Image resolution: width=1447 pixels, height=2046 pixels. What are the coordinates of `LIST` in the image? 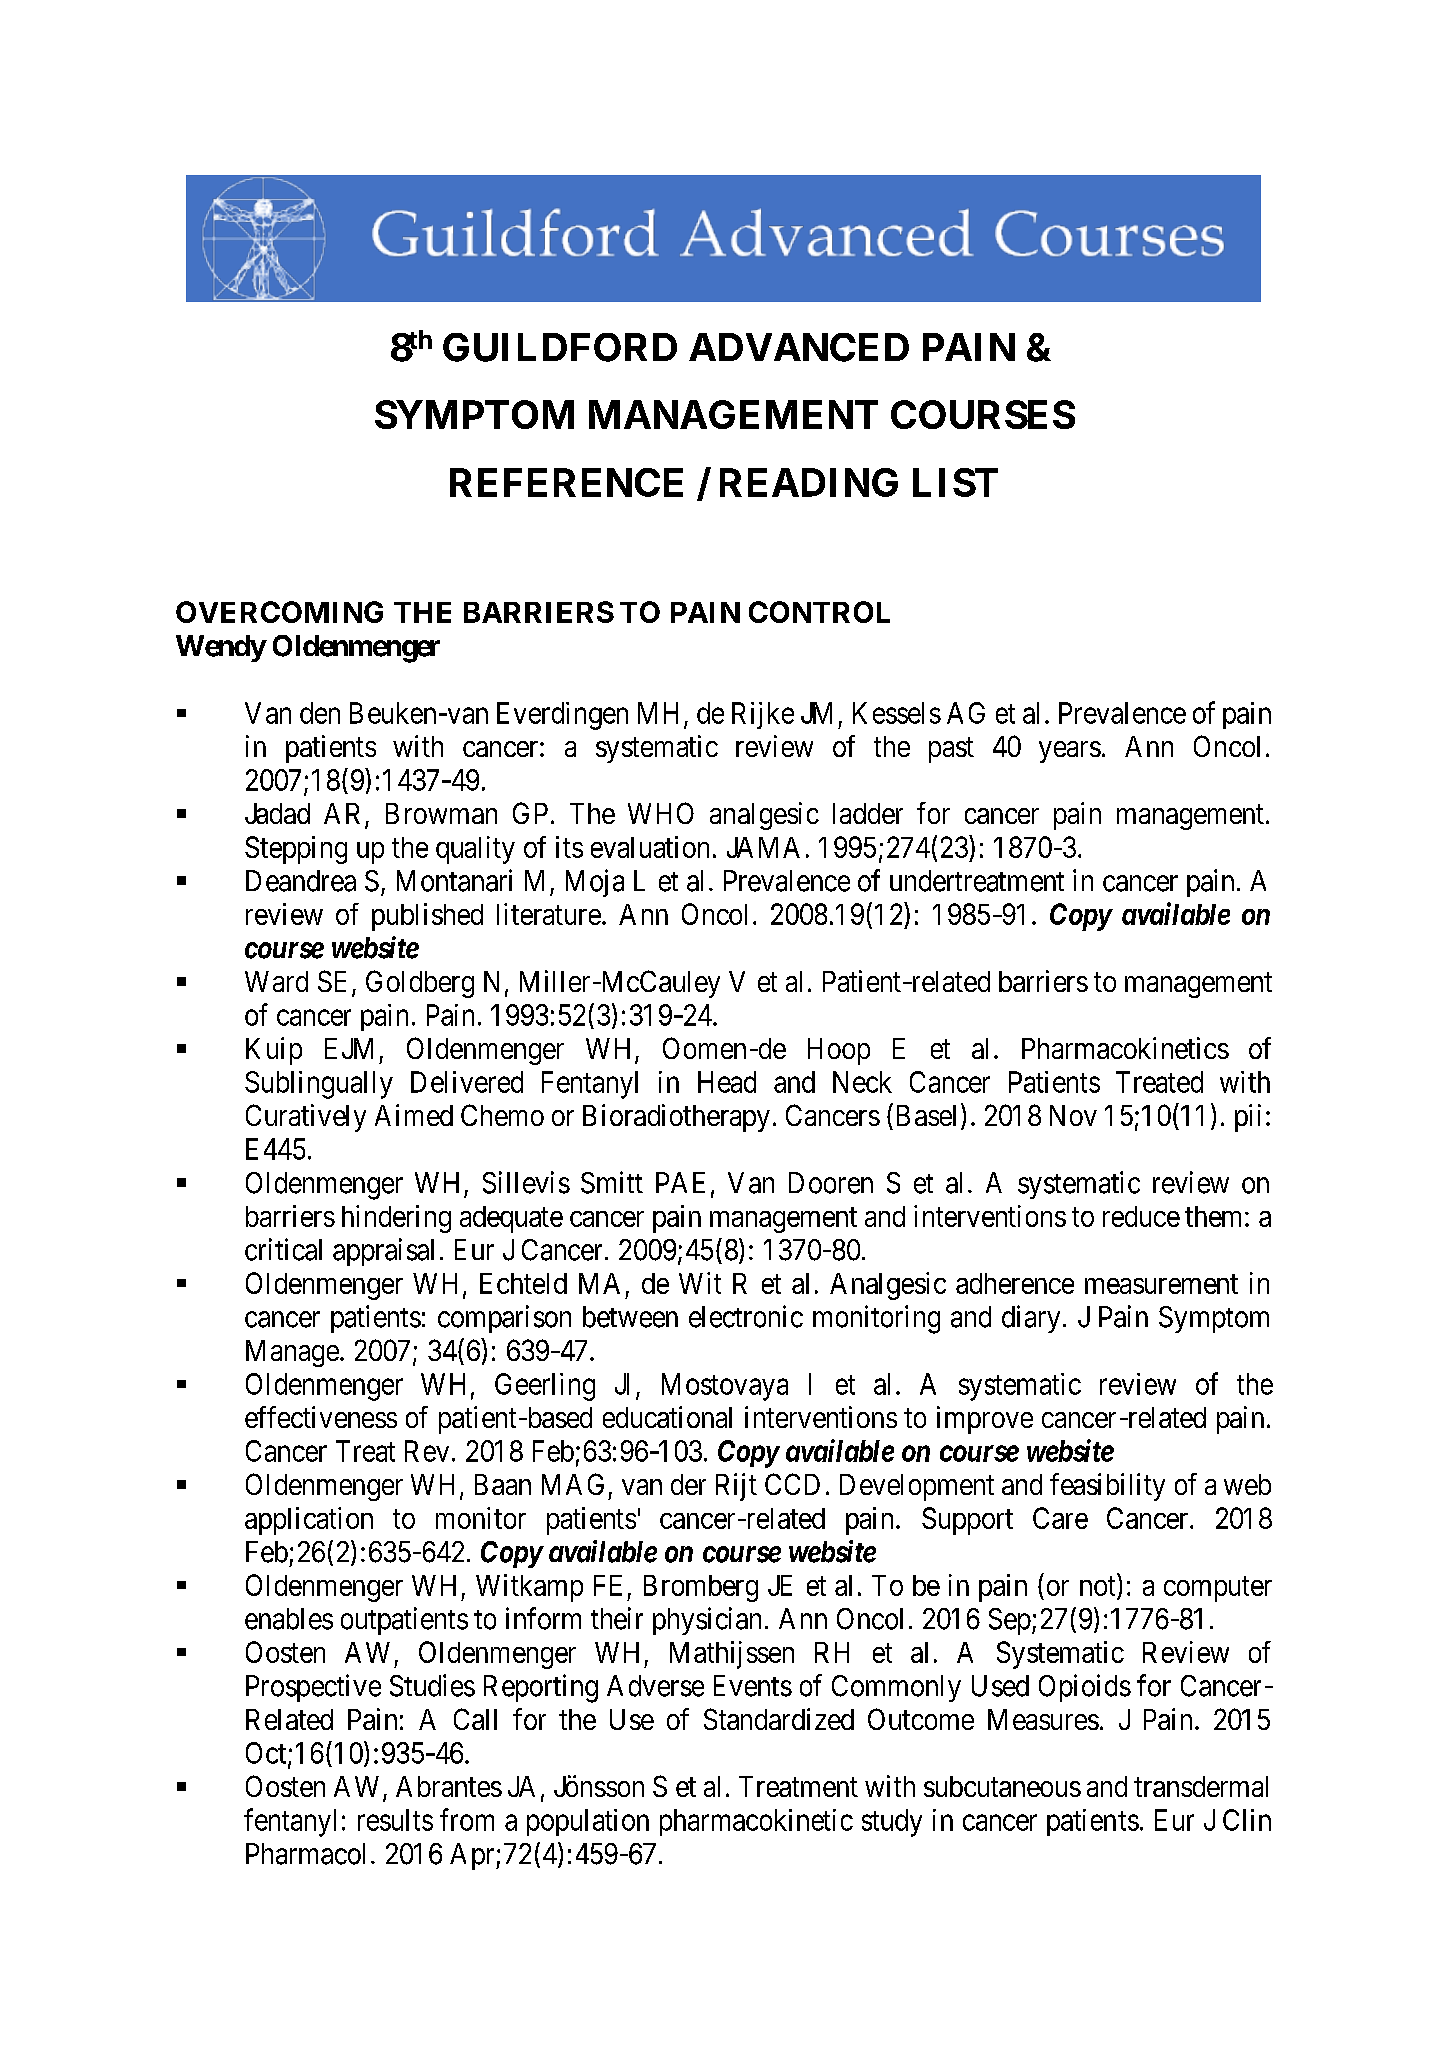 It's located at (955, 482).
